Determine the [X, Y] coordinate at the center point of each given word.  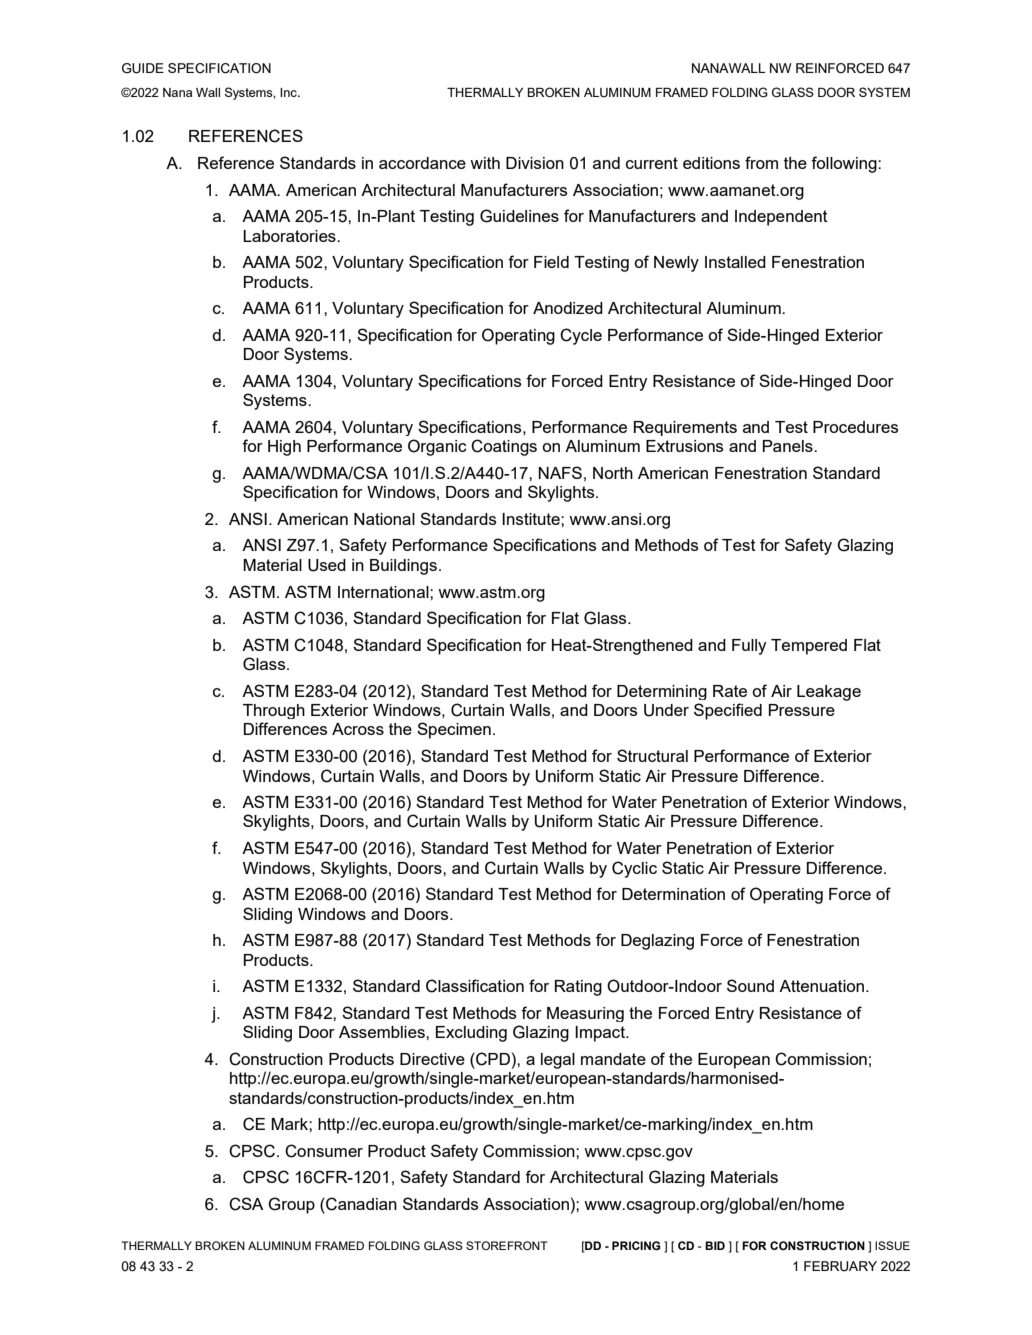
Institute [532, 519]
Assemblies [383, 1032]
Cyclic [634, 869]
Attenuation [823, 986]
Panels [789, 446]
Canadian [360, 1204]
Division [535, 163]
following [845, 164]
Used [327, 565]
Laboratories [290, 236]
